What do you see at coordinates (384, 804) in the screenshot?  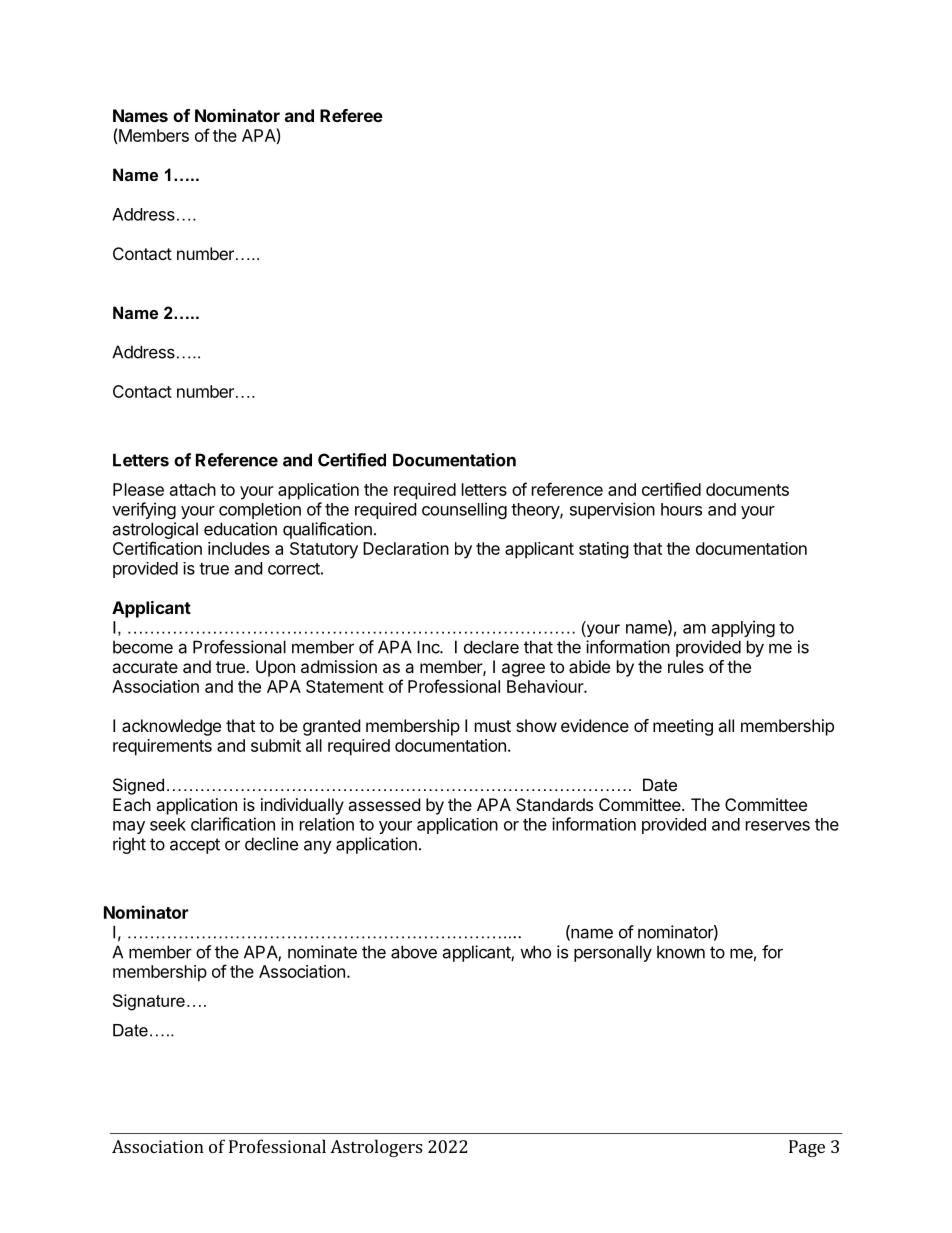 I see `assessed` at bounding box center [384, 804].
